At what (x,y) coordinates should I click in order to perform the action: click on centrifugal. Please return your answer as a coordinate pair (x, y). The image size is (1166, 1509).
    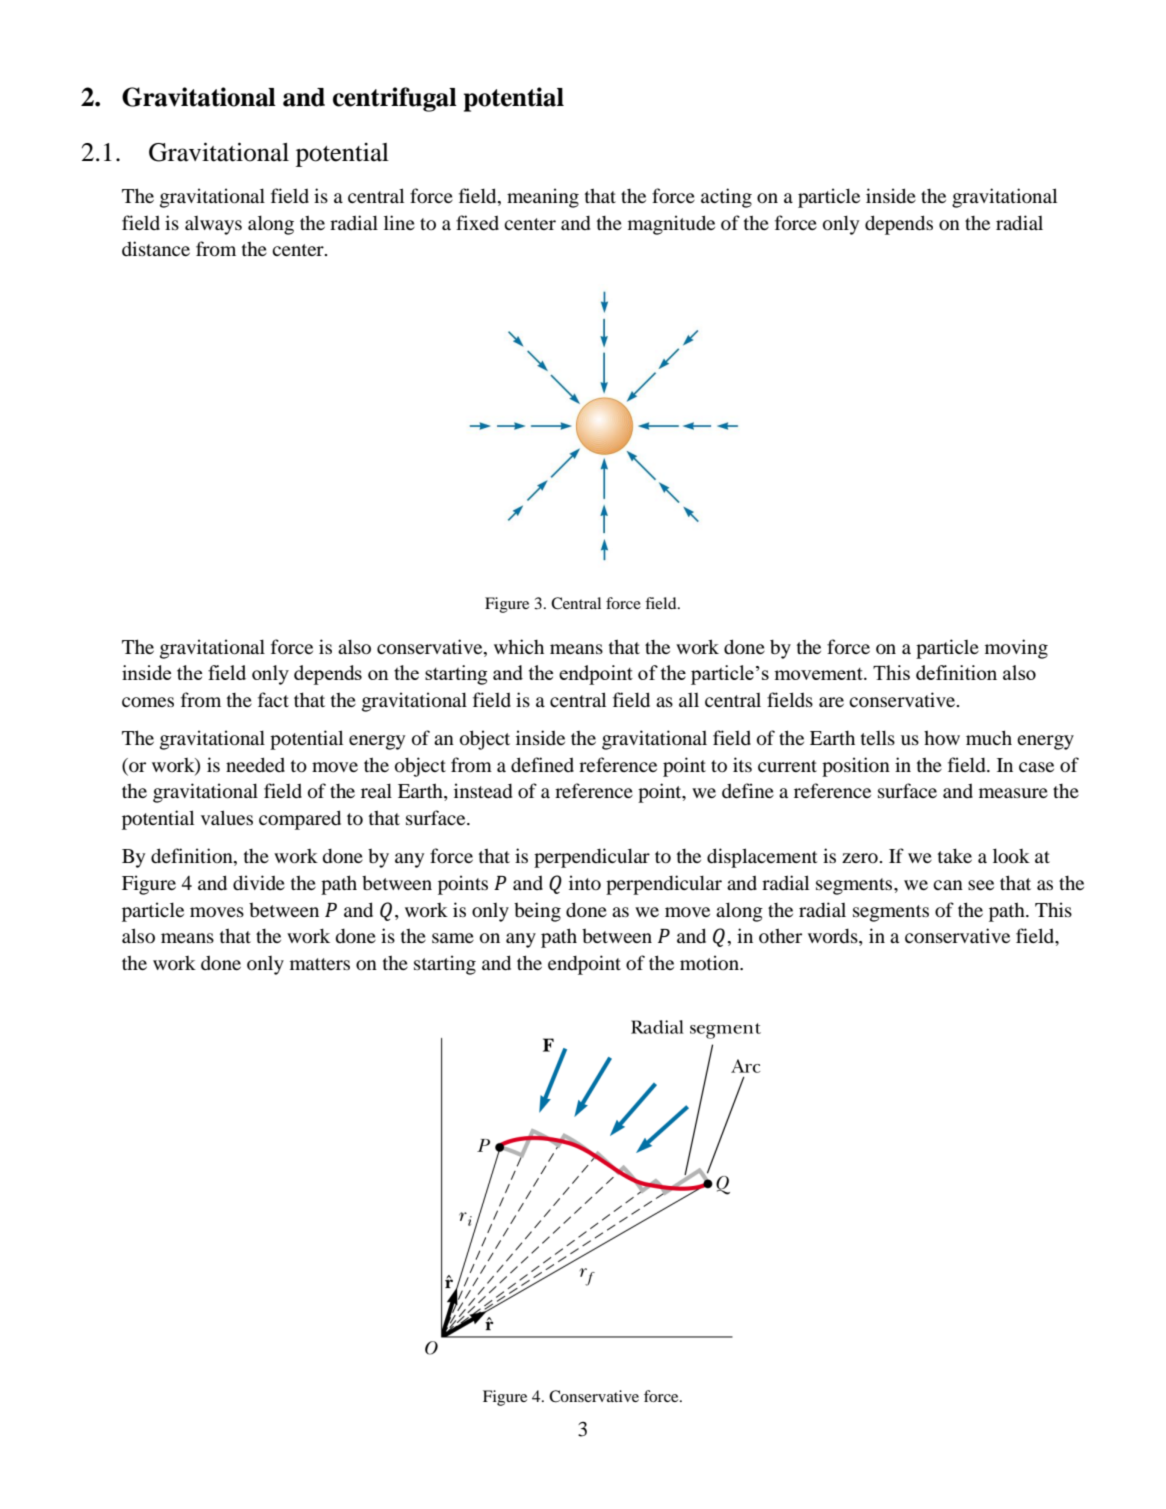
    Looking at the image, I should click on (395, 99).
